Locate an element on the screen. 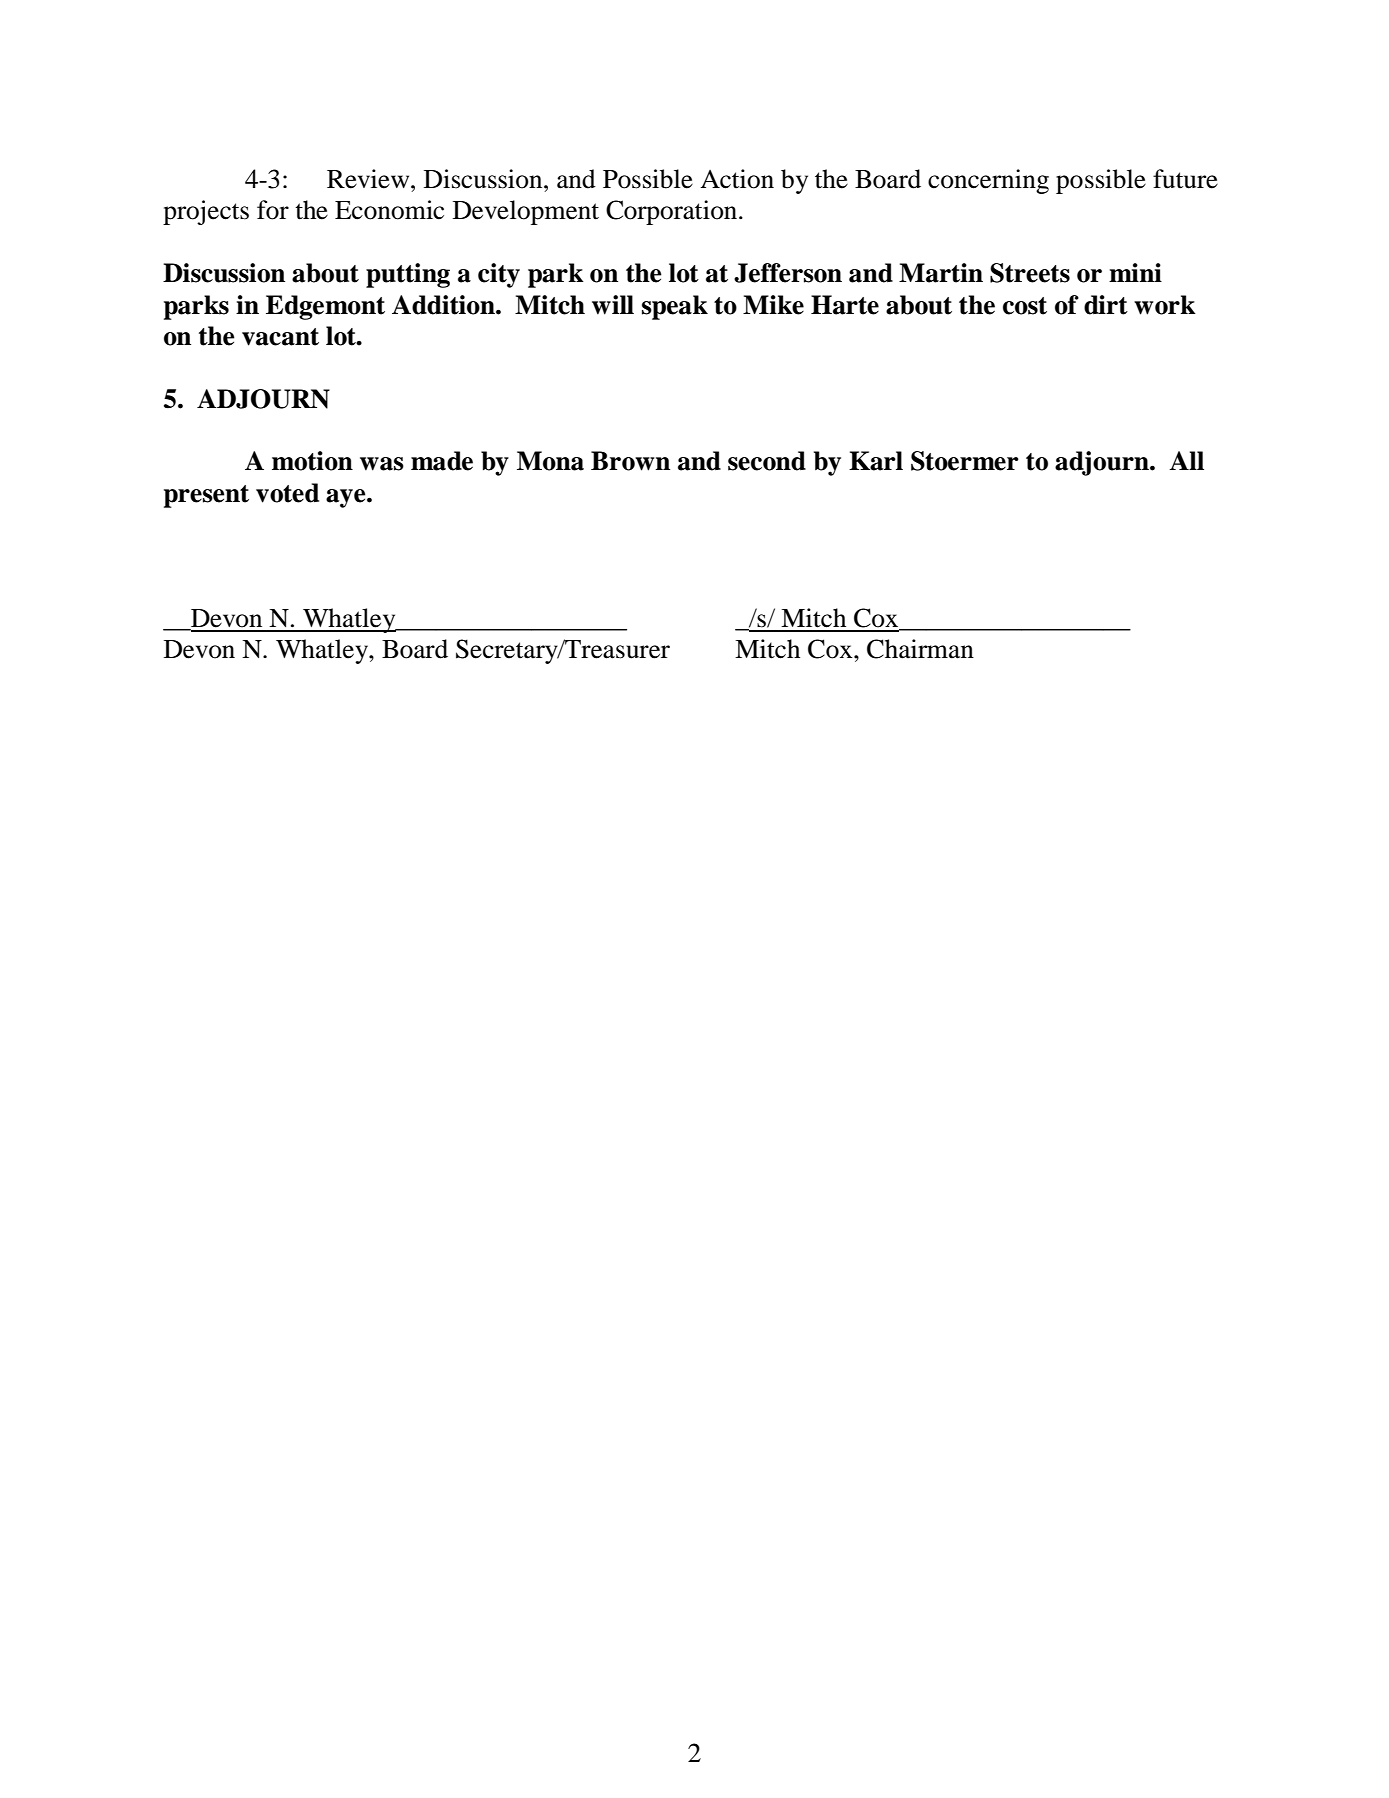 Image resolution: width=1389 pixels, height=1798 pixels. Action is located at coordinates (737, 179).
